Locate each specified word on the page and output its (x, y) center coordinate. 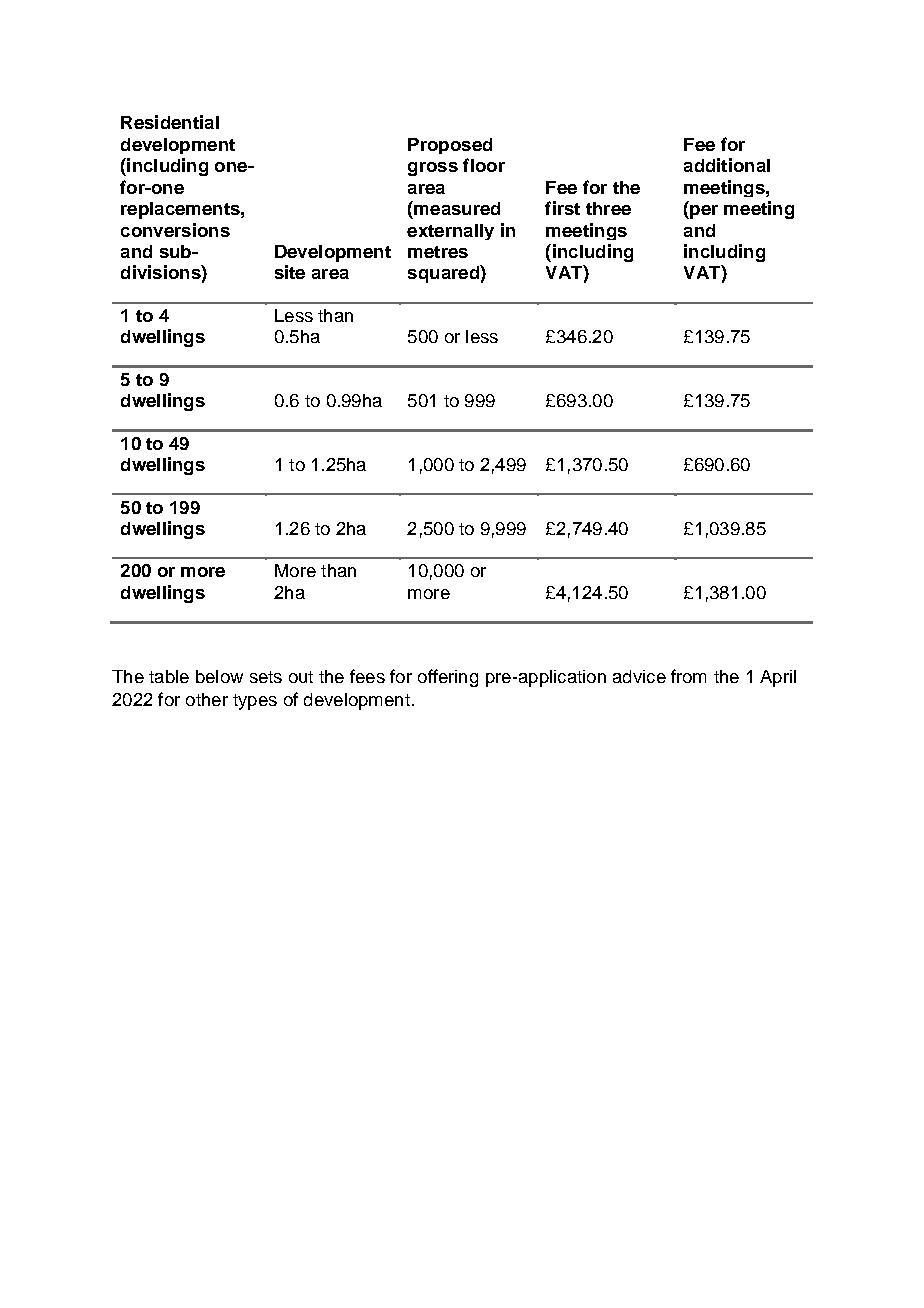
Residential (170, 122)
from (688, 676)
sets (266, 677)
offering (448, 678)
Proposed (450, 146)
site (290, 272)
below (219, 676)
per (703, 212)
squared (444, 274)
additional (727, 165)
